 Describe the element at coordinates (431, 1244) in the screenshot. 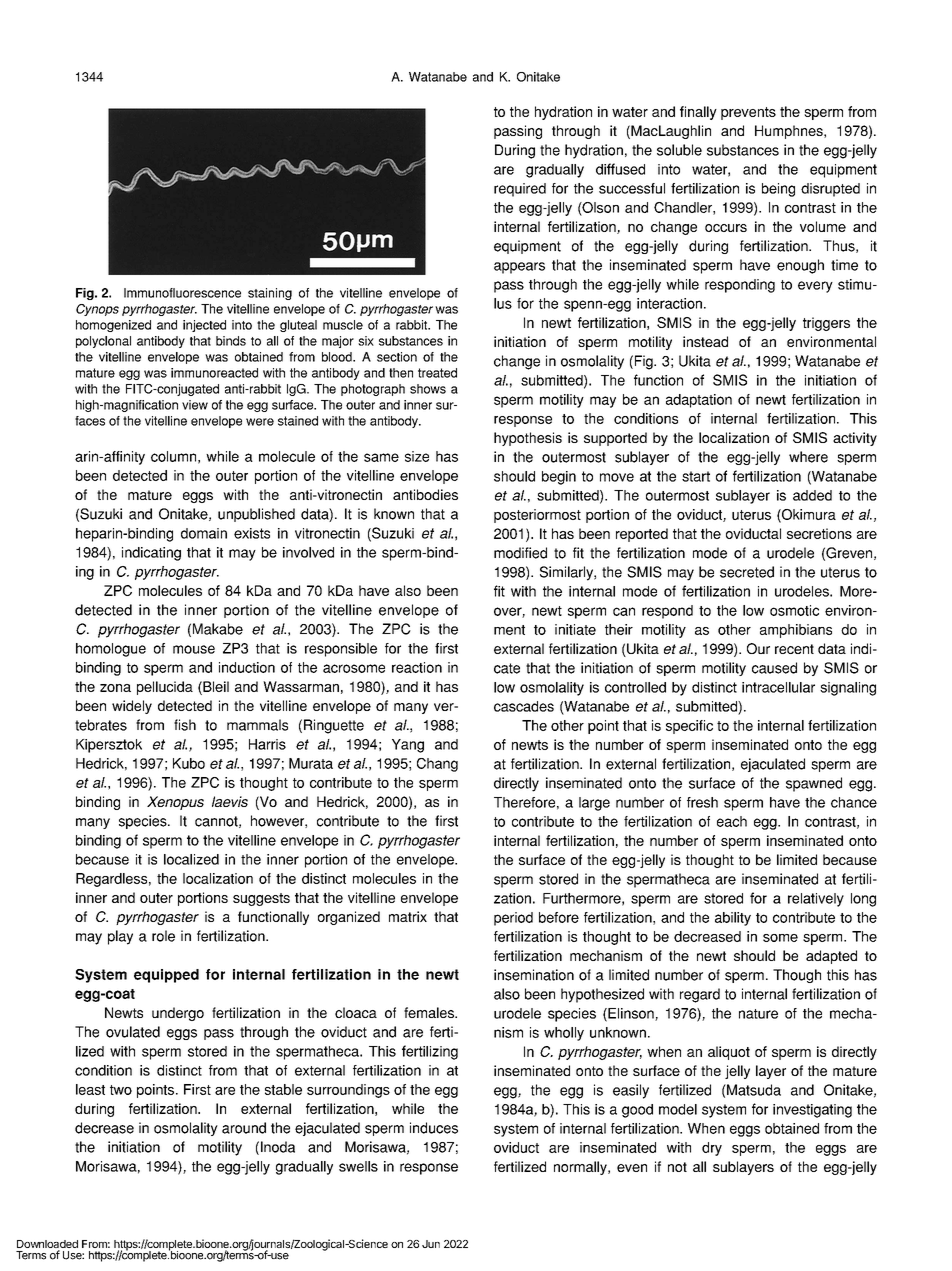

I see `Jun` at that location.
